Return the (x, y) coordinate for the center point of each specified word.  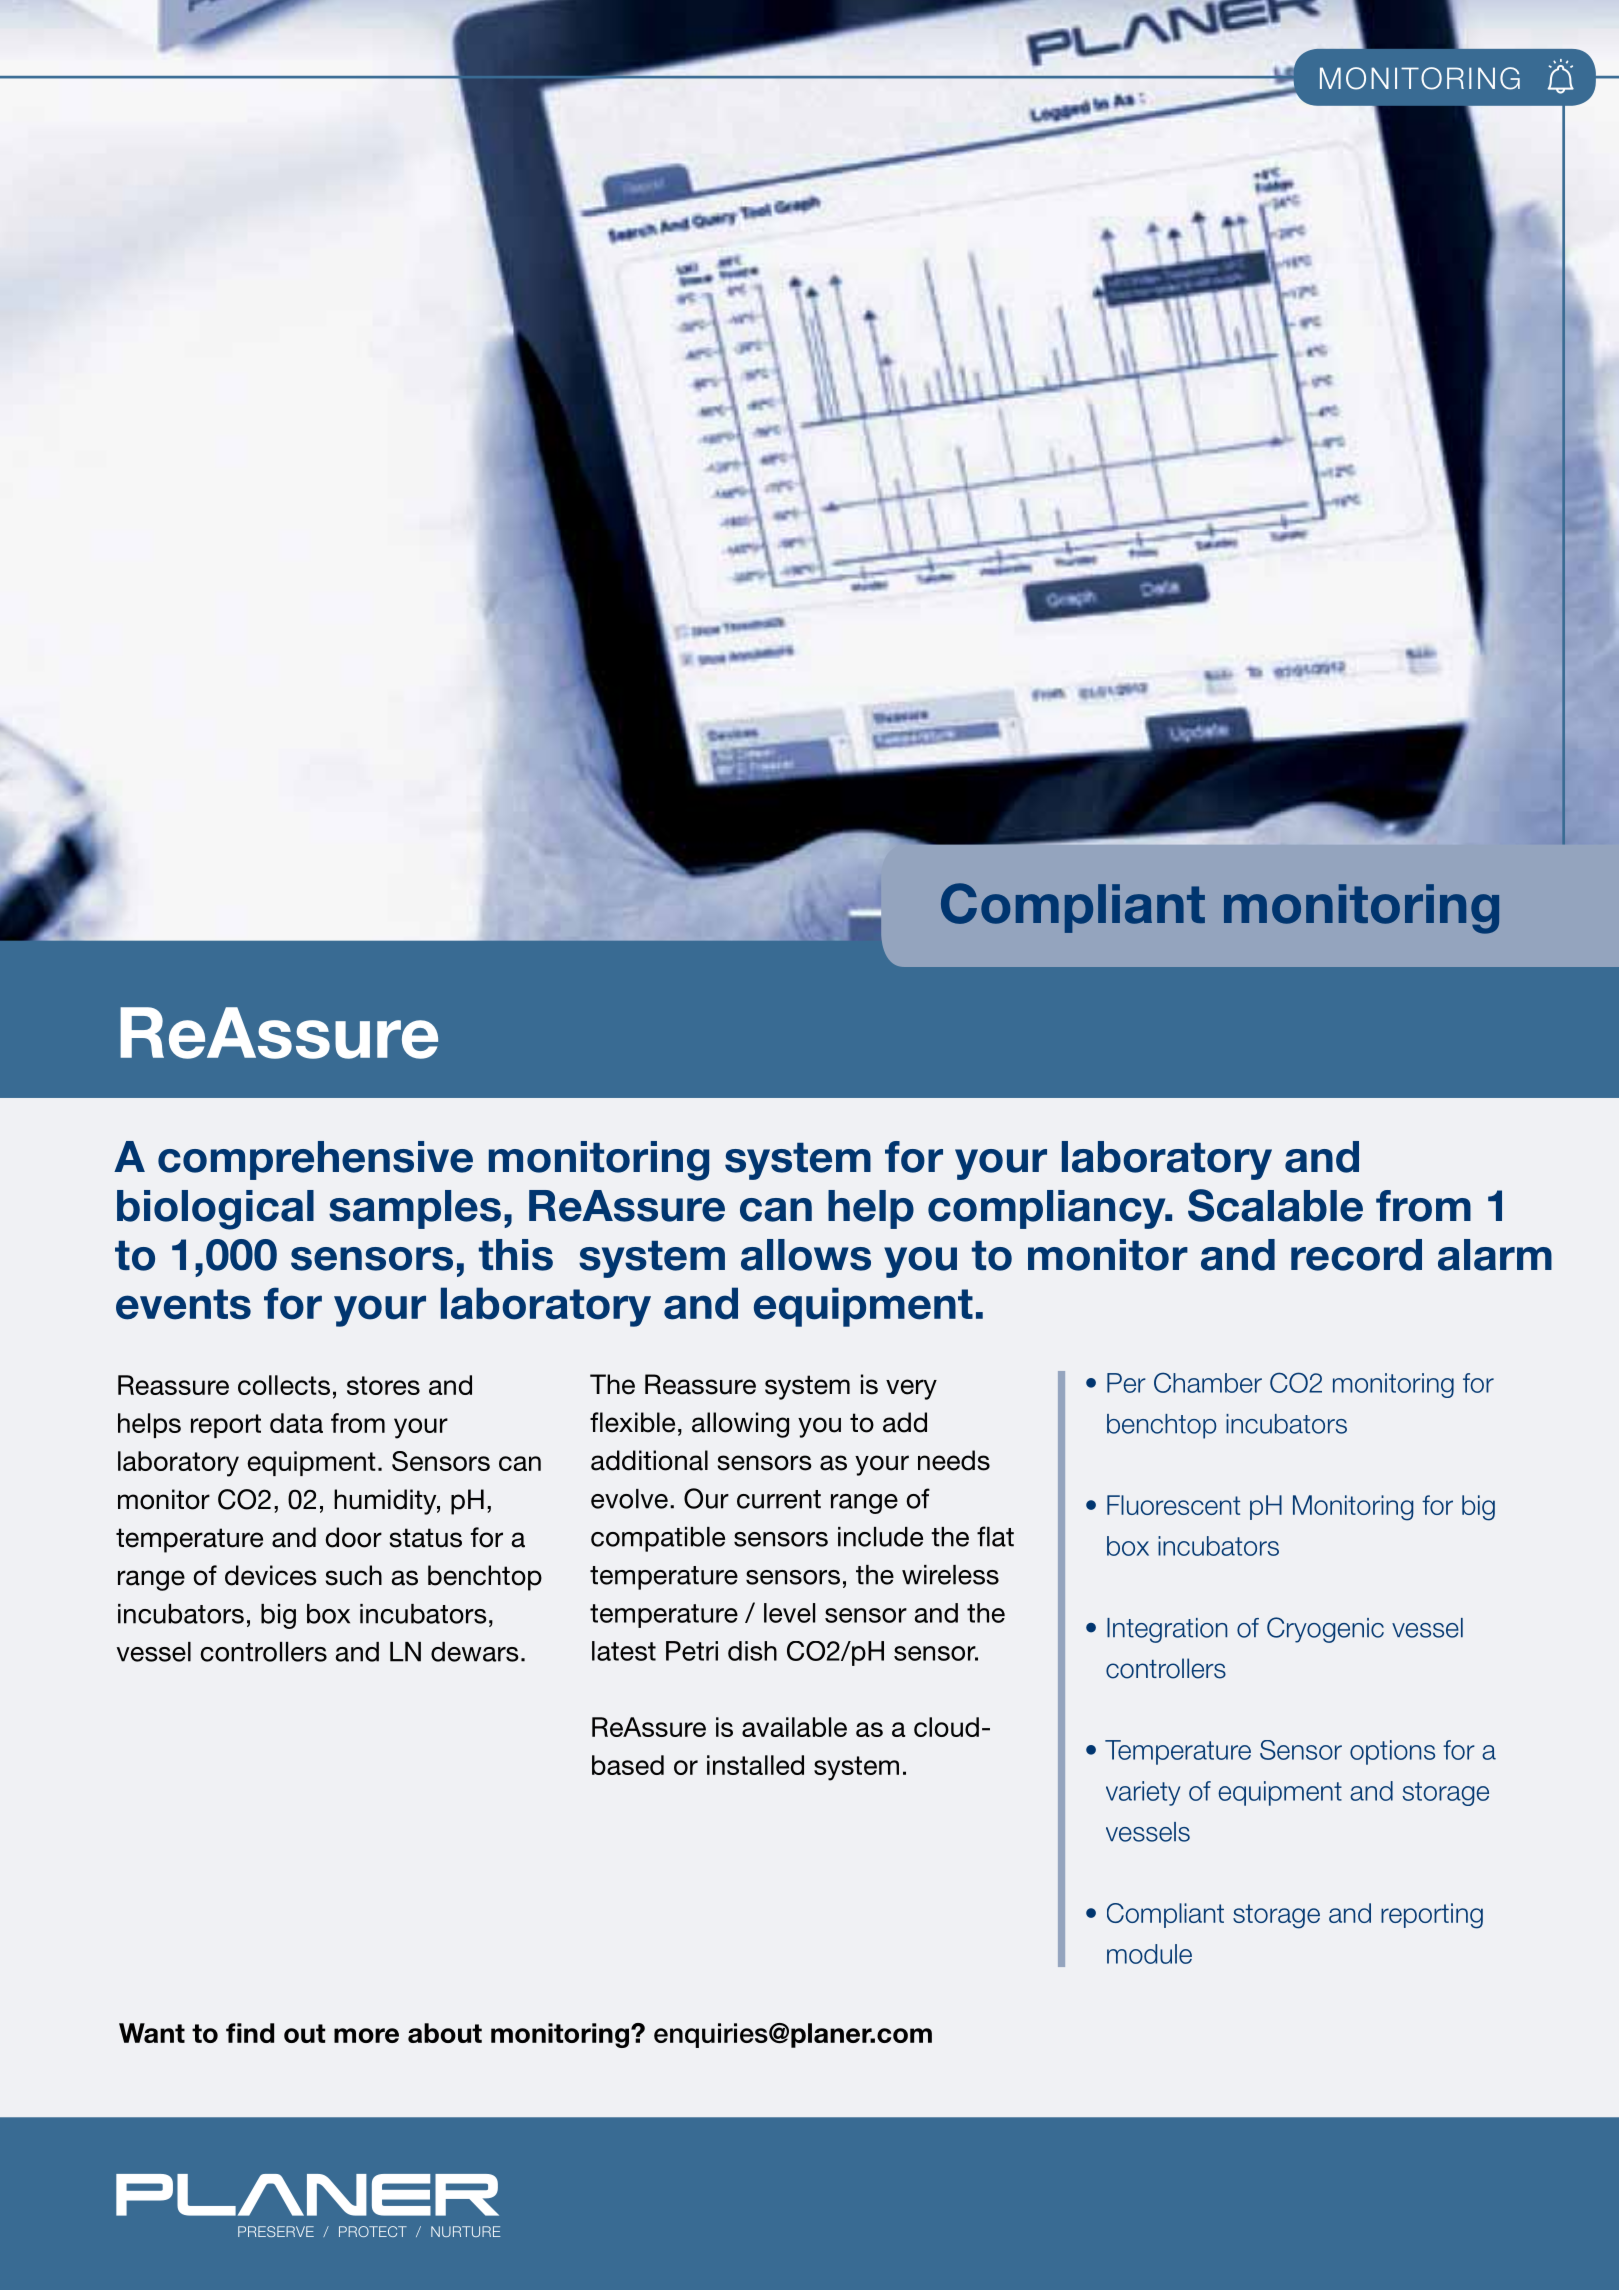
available (794, 1727)
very (911, 1389)
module (1149, 1954)
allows (806, 1255)
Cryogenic (1325, 1630)
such (354, 1575)
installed (755, 1765)
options (1392, 1752)
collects (284, 1385)
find (250, 2033)
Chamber (1208, 1382)
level (789, 1613)
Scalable (1275, 1205)
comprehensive (315, 1160)
